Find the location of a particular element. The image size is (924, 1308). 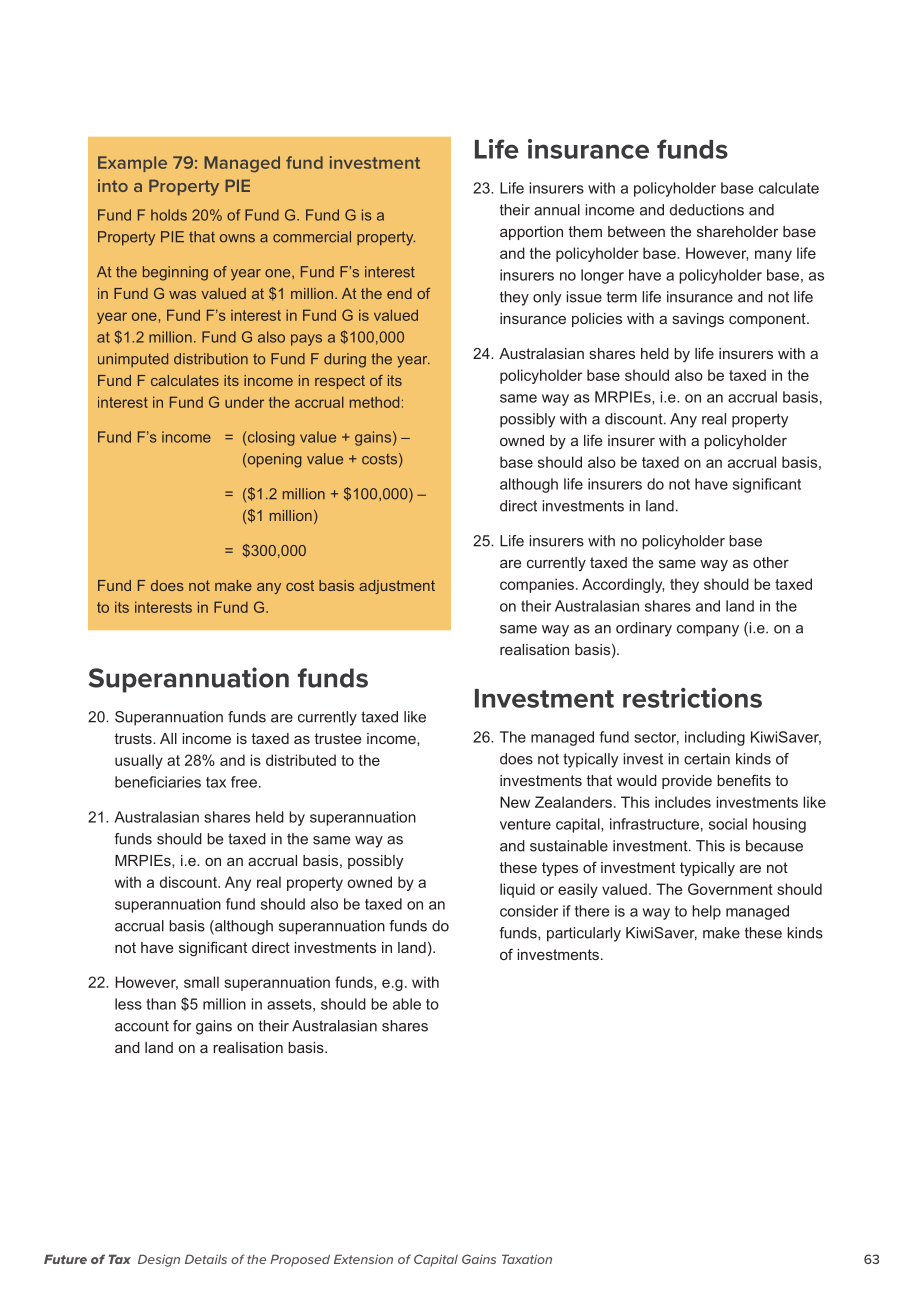

Taxation is located at coordinates (527, 1259).
